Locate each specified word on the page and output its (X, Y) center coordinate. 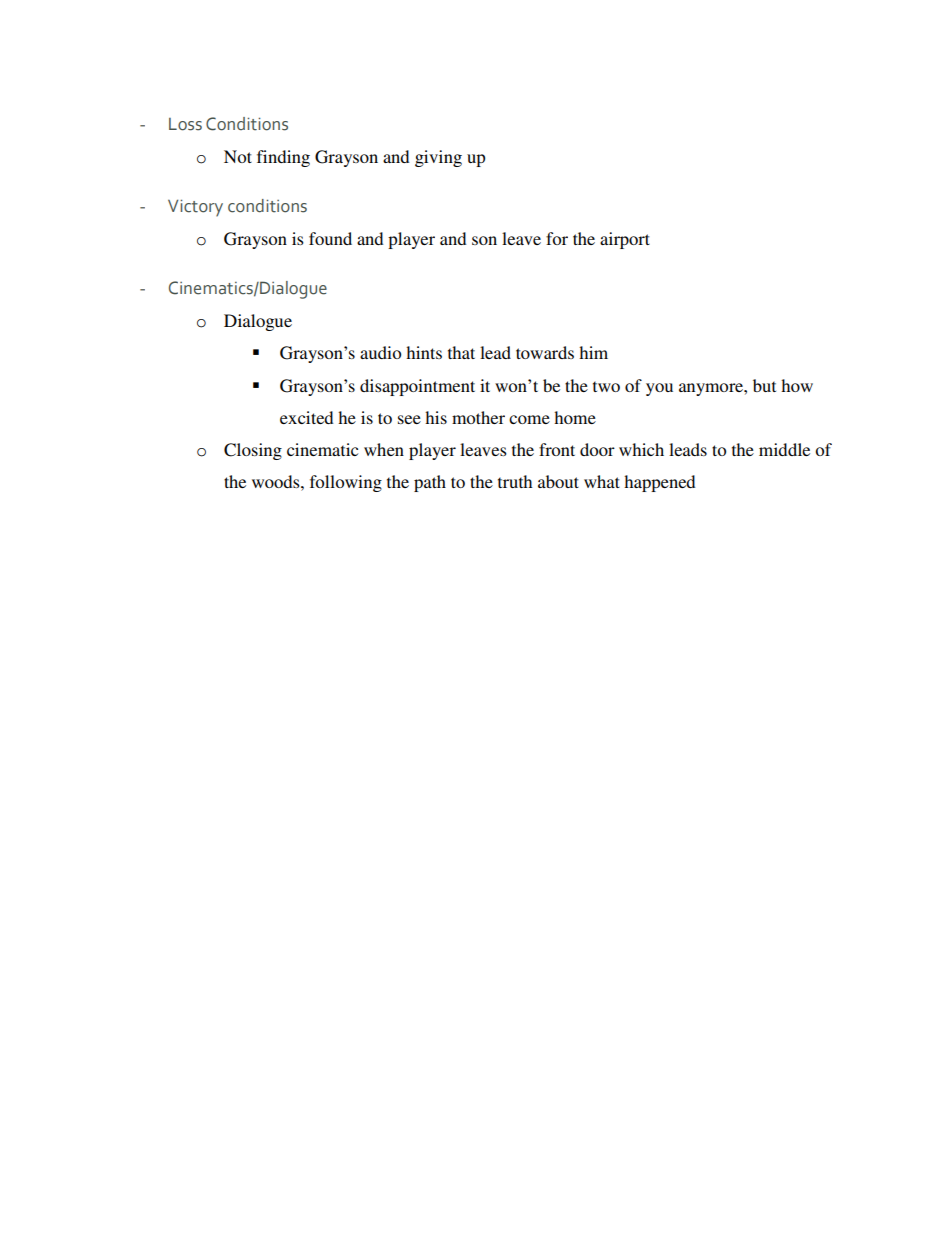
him (593, 352)
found (330, 238)
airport (625, 240)
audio (380, 352)
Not (238, 156)
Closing (253, 451)
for (557, 238)
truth (515, 481)
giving (438, 158)
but (764, 385)
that (461, 352)
